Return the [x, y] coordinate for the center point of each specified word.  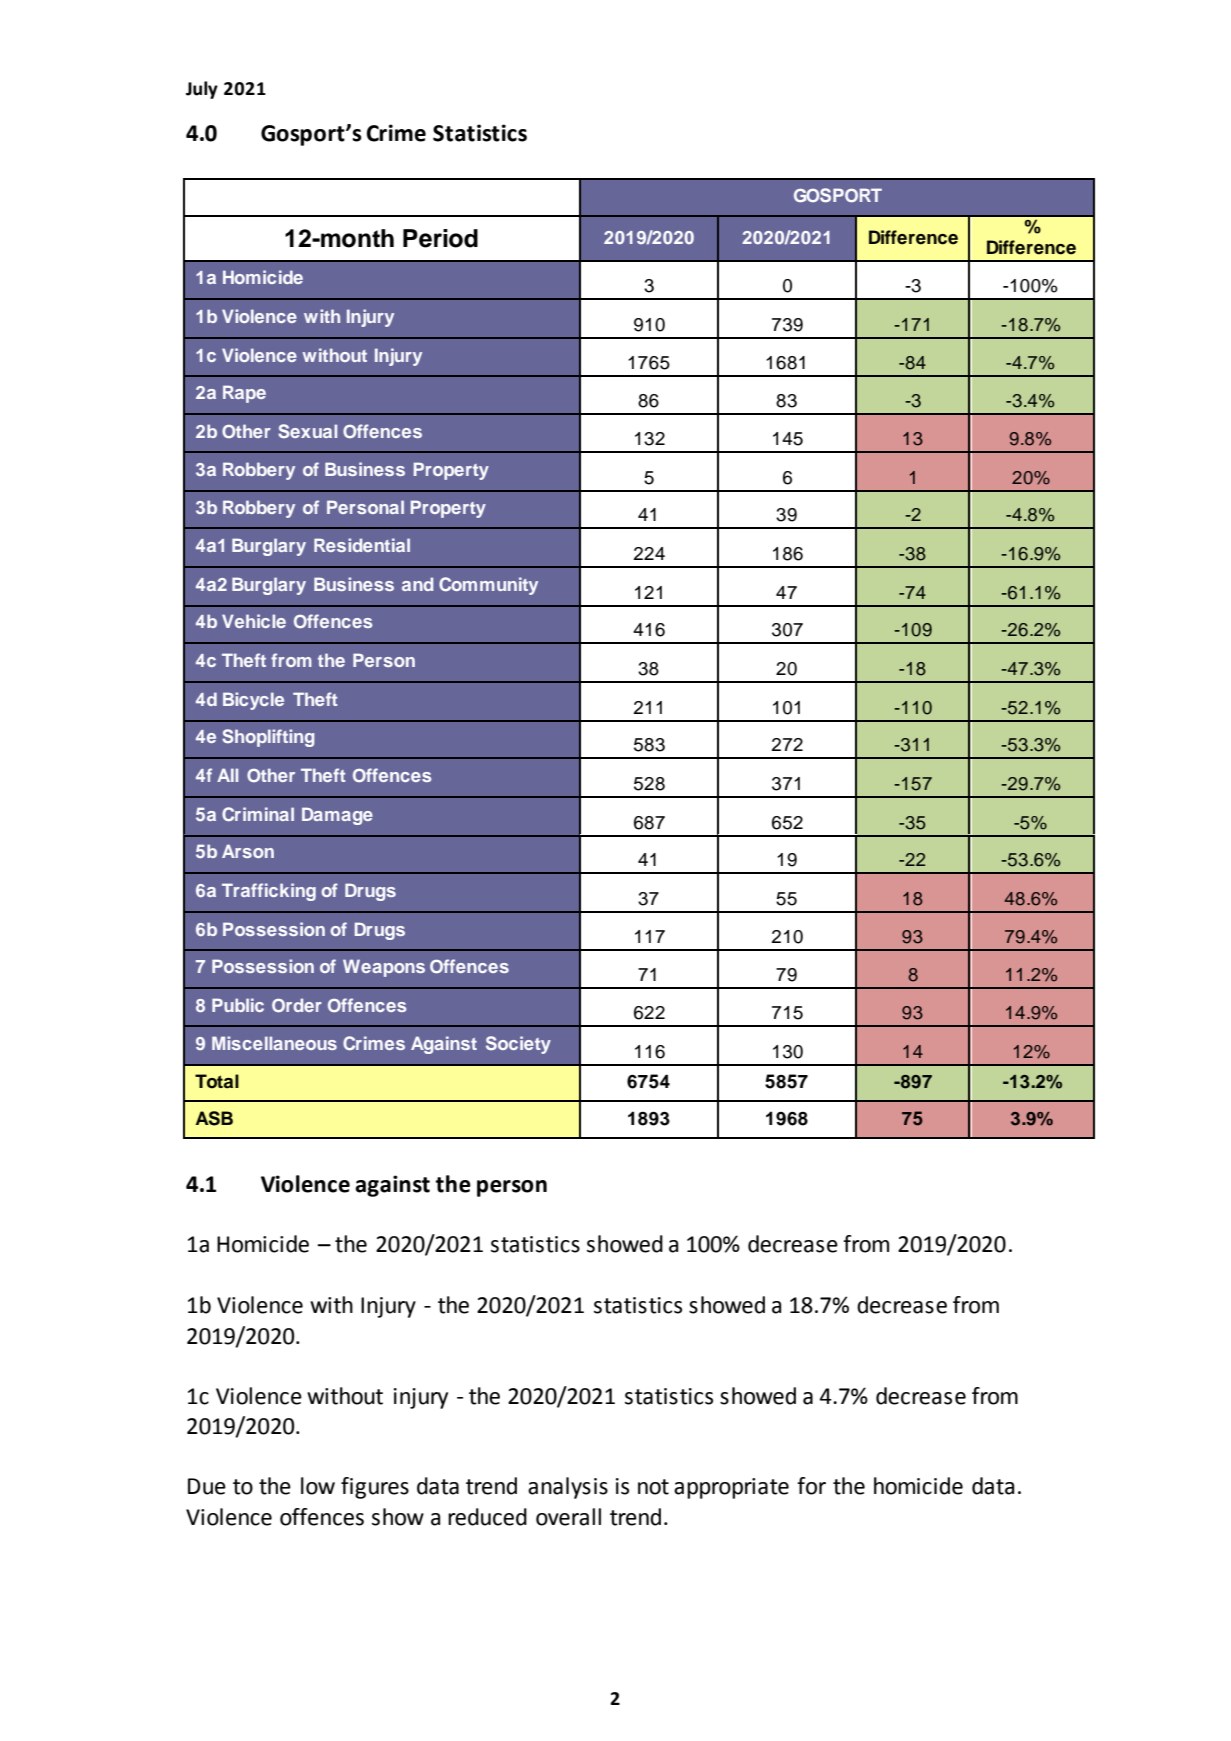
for [811, 1486]
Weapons [384, 968]
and [417, 584]
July [202, 90]
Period [440, 238]
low [318, 1486]
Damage [337, 816]
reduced [487, 1517]
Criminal [258, 814]
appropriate [731, 1488]
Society [518, 1045]
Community [488, 586]
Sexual [307, 431]
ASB [214, 1118]
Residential [362, 545]
